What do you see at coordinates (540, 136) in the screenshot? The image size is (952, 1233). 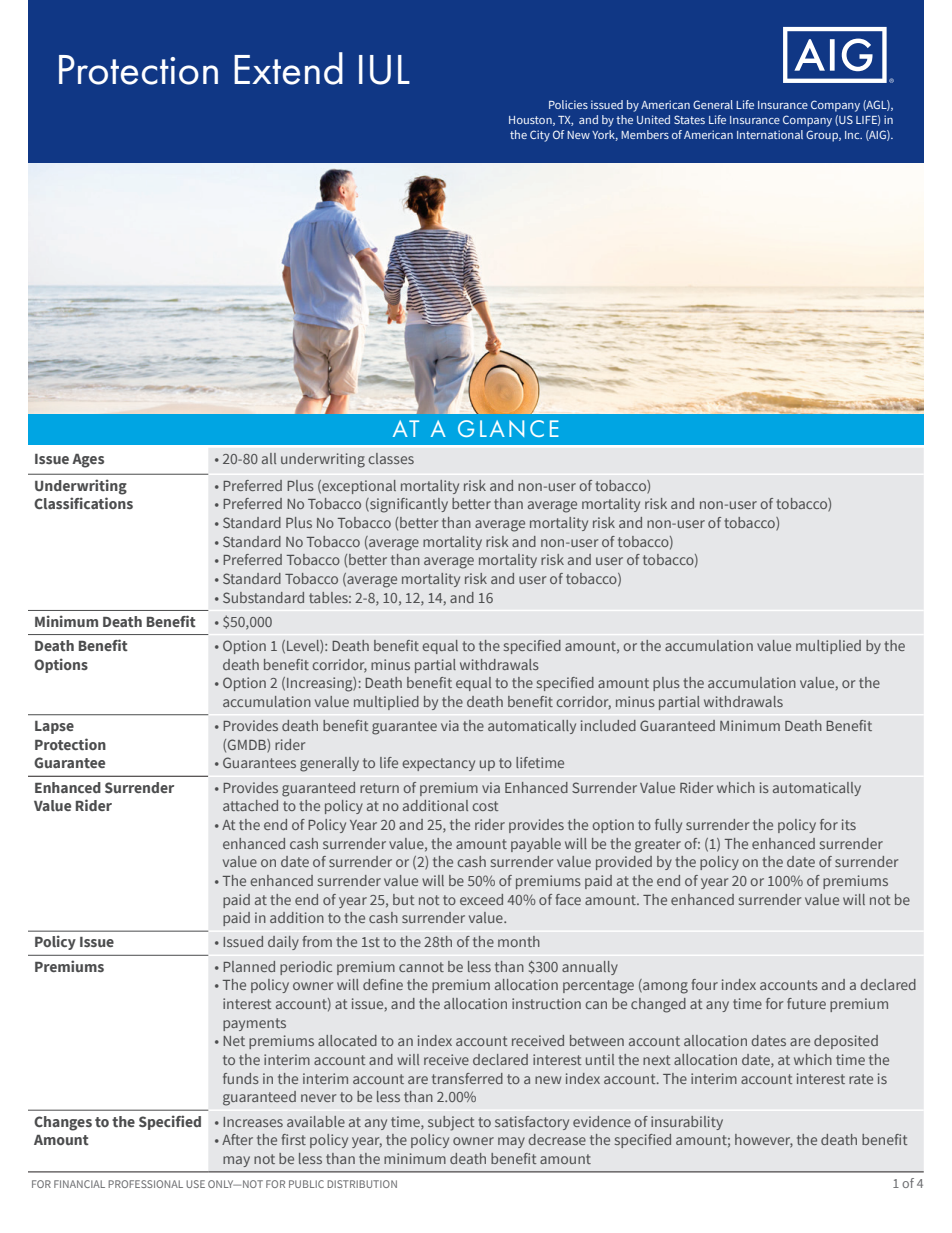 I see `City` at bounding box center [540, 136].
